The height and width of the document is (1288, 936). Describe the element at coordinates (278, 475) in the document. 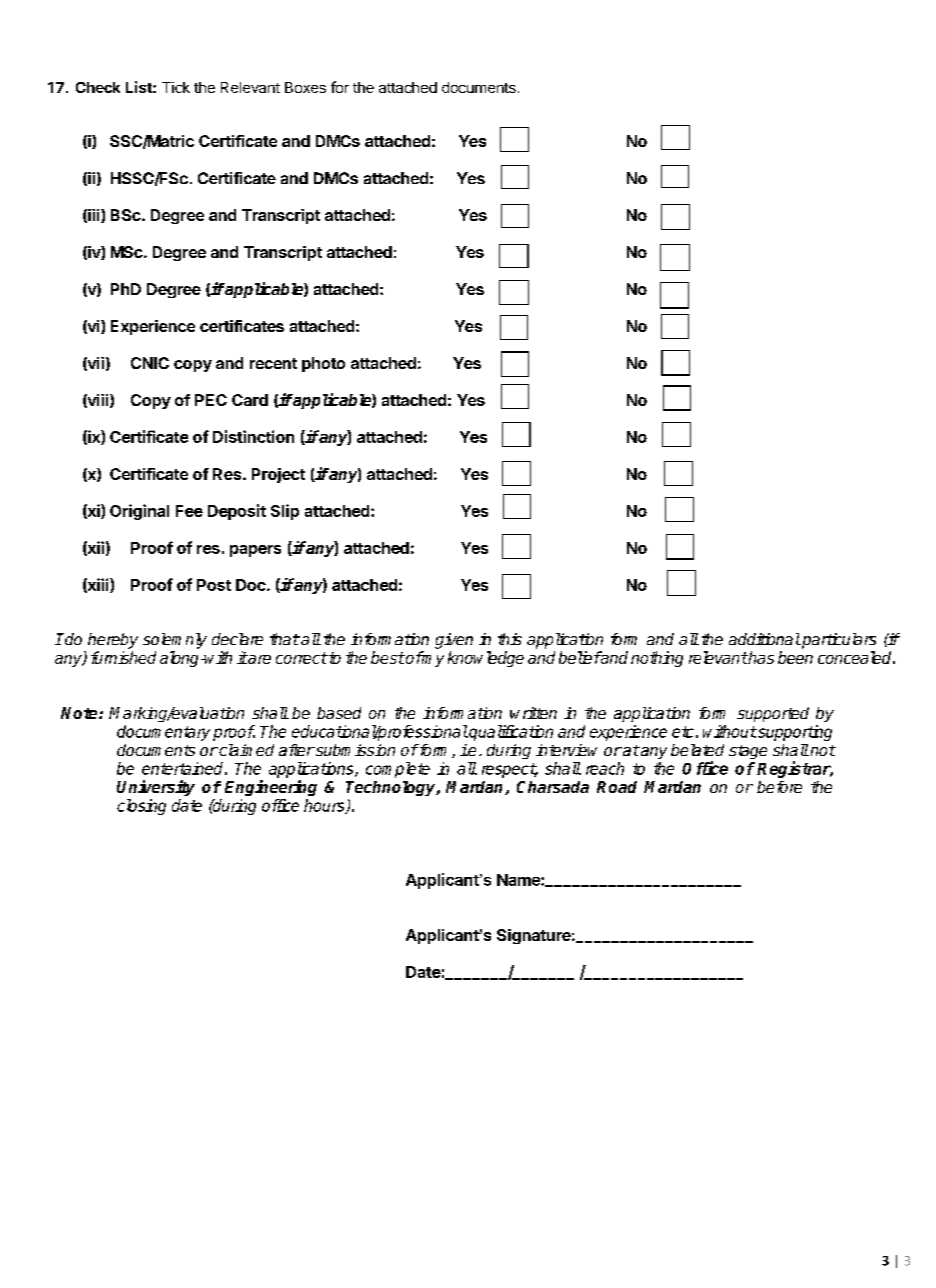

I see `Project` at that location.
